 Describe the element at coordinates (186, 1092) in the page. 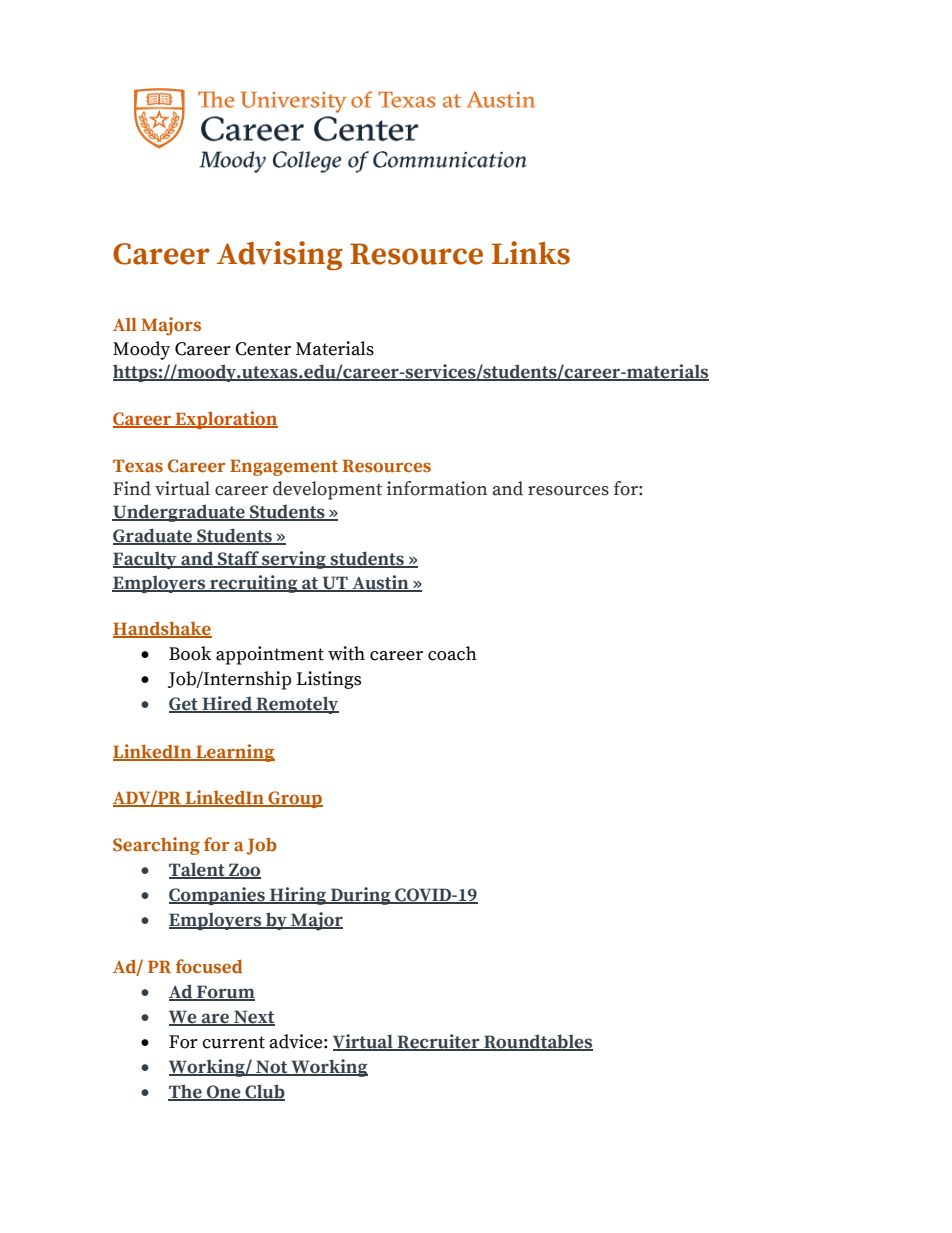

I see `The` at that location.
